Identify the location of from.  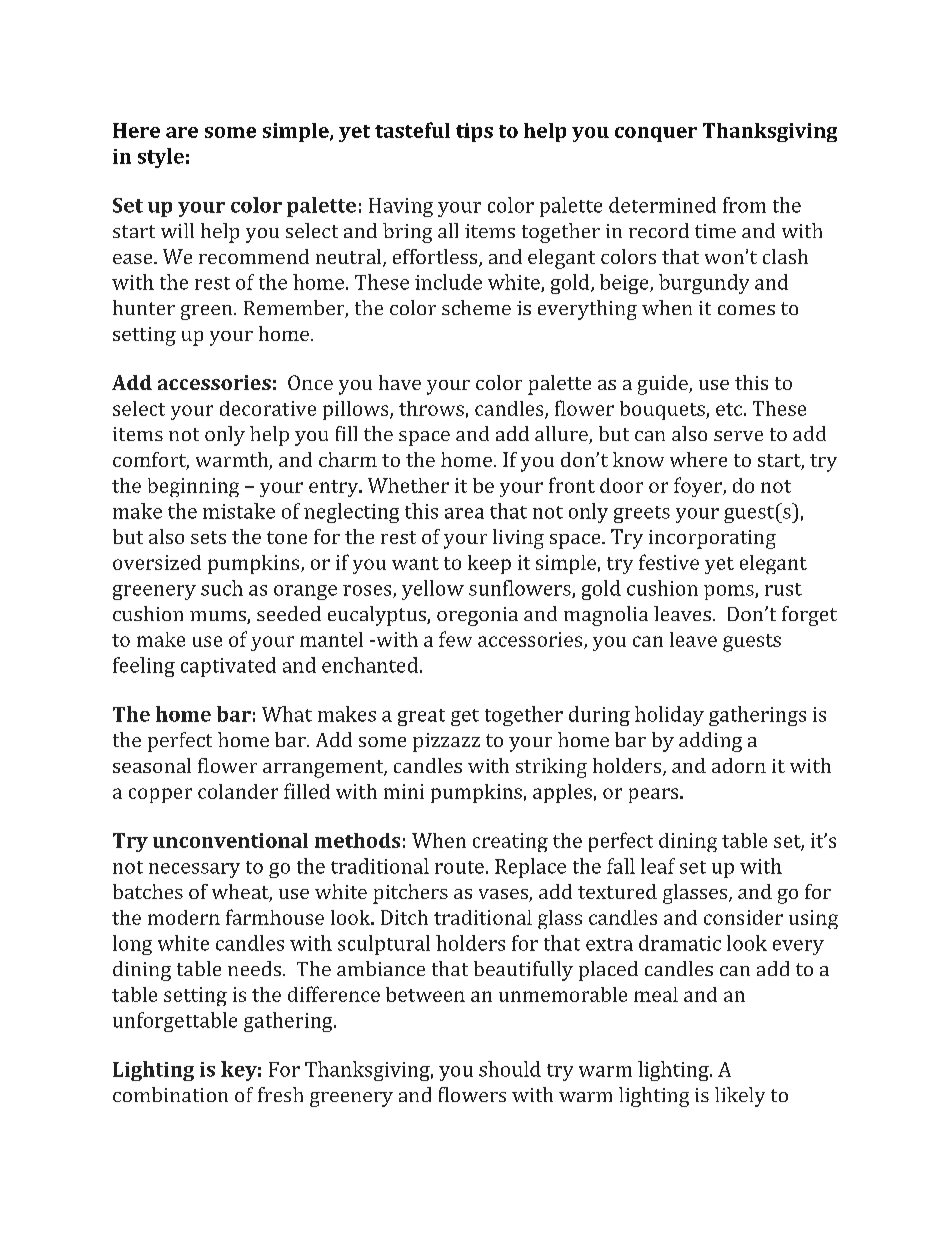
(744, 205).
